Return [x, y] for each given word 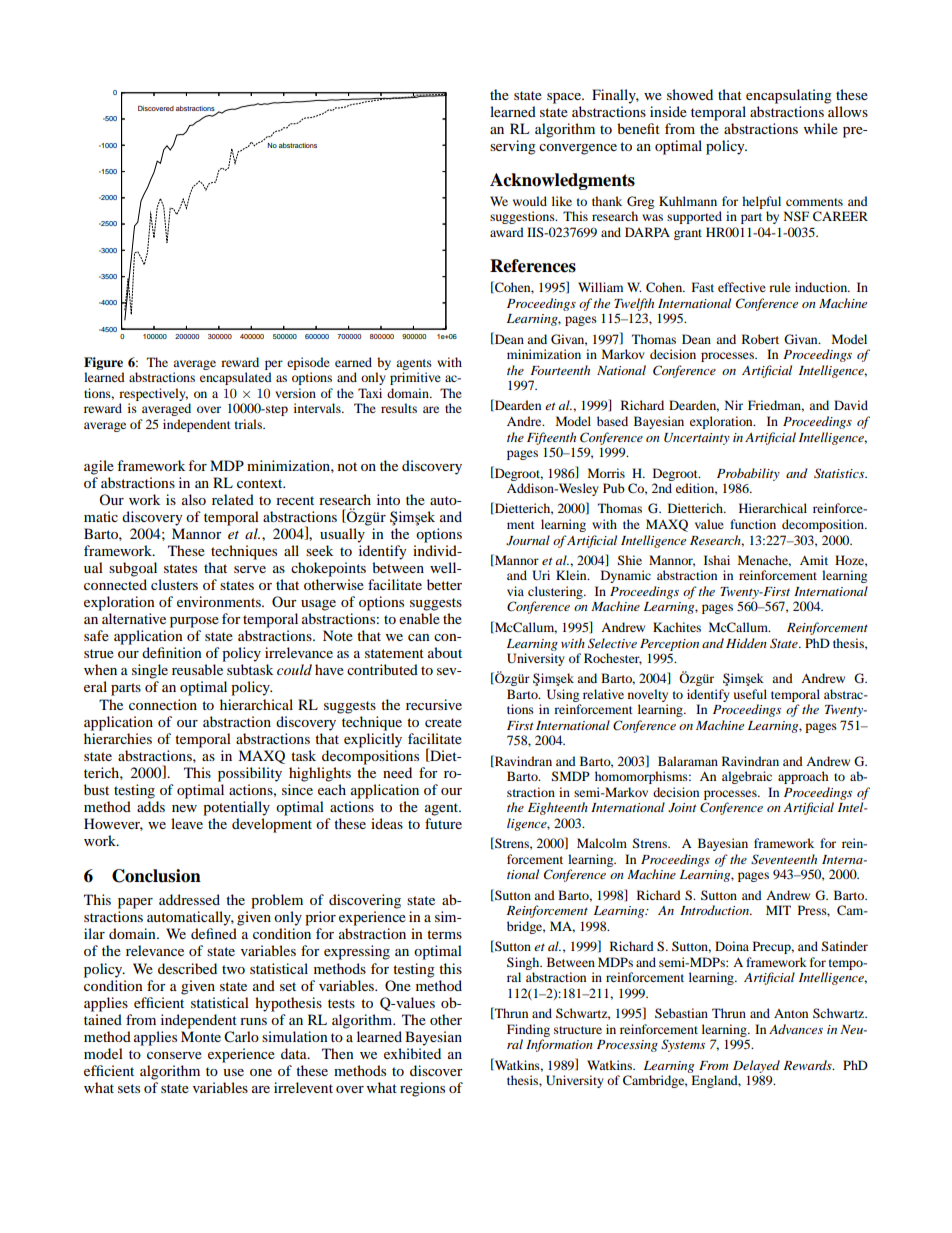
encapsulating [789, 96]
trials [250, 424]
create [443, 722]
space [565, 98]
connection [163, 704]
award [507, 232]
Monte [201, 1036]
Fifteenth [551, 438]
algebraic [747, 777]
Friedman [776, 406]
